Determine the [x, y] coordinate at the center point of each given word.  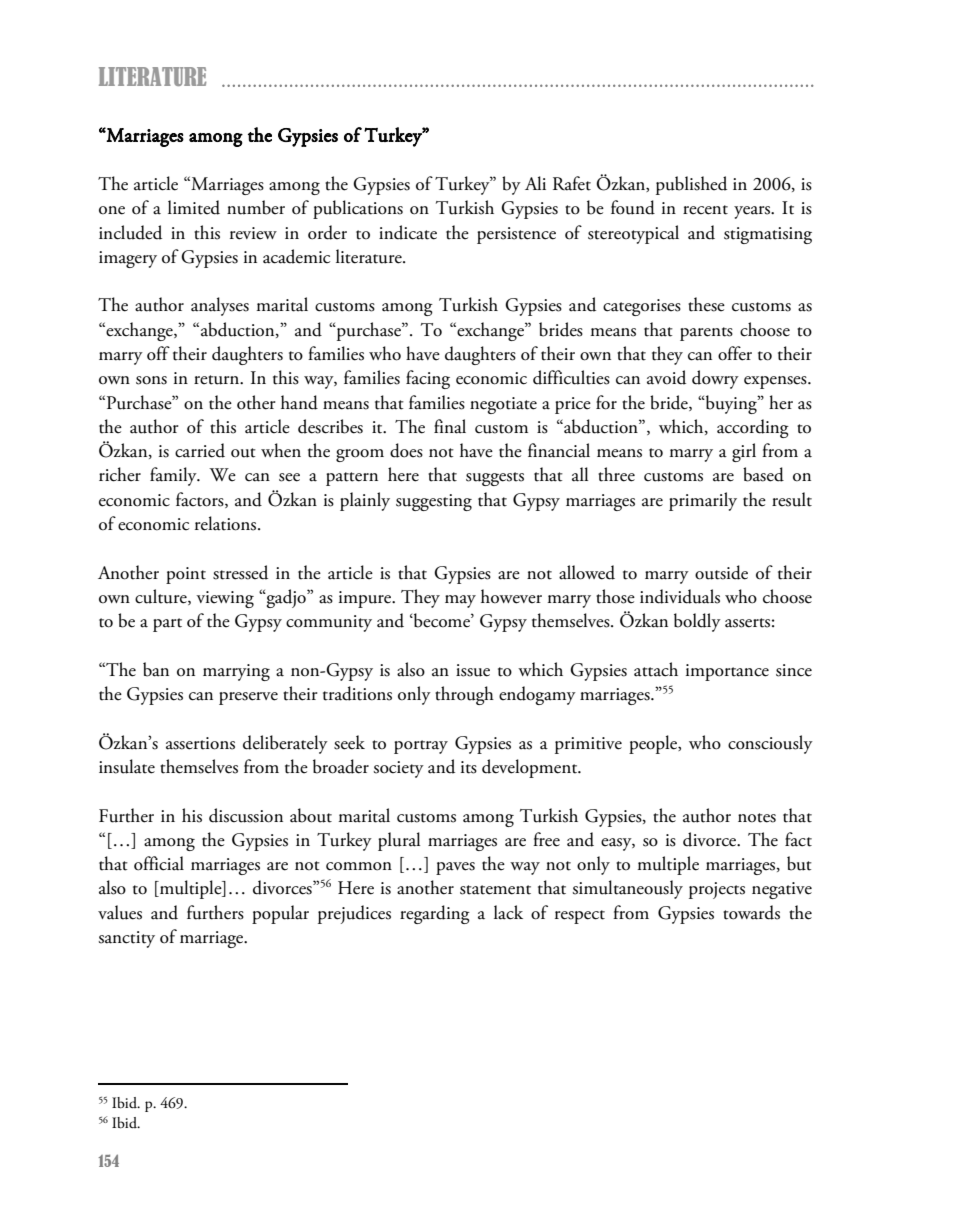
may [460, 601]
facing [428, 379]
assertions [200, 743]
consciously [770, 744]
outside [721, 572]
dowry [715, 379]
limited [194, 207]
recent [705, 210]
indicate [408, 232]
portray [421, 747]
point [186, 575]
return [218, 380]
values [120, 912]
